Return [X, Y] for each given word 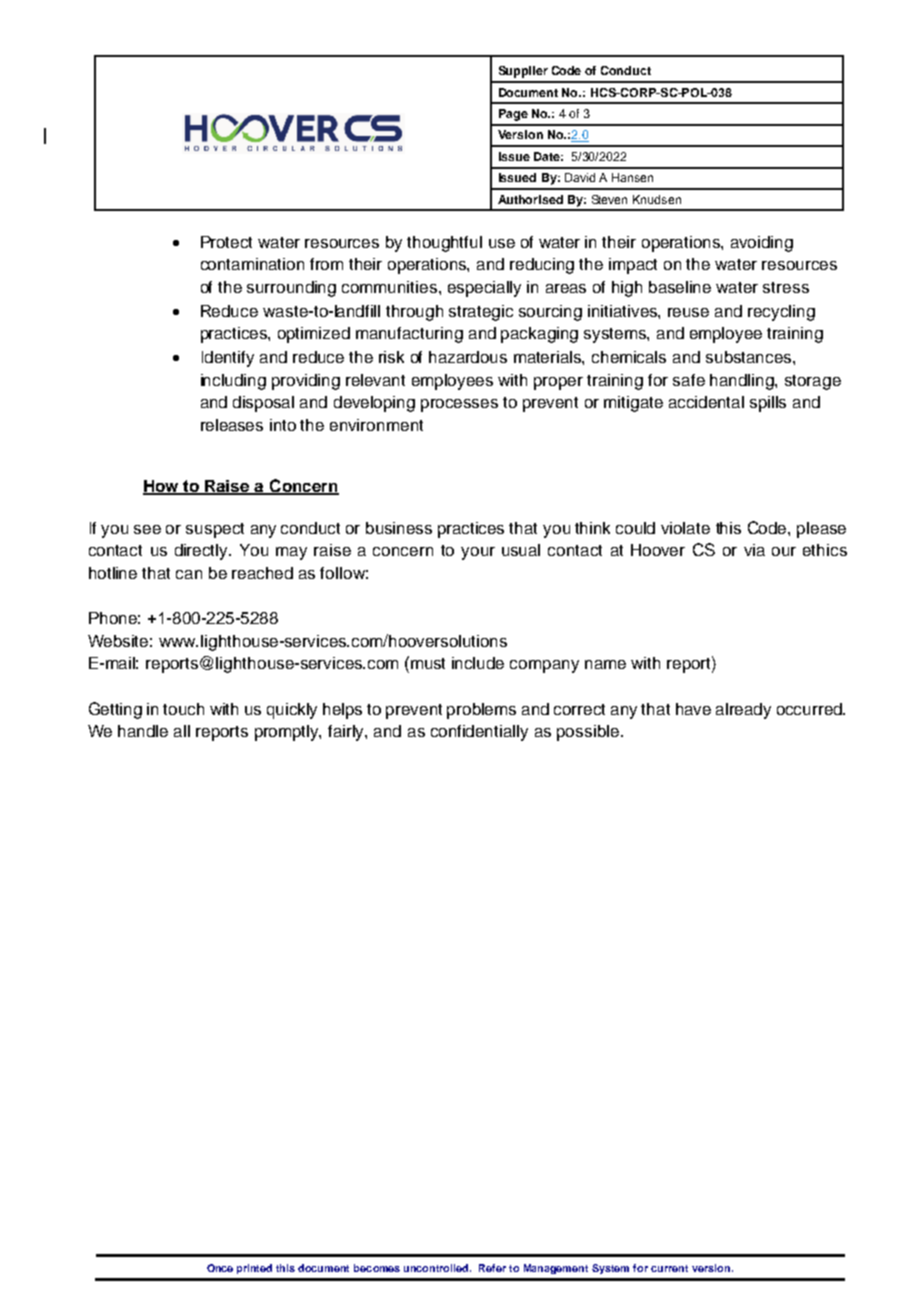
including [233, 382]
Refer [492, 1268]
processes [459, 405]
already [743, 711]
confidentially [479, 733]
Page [513, 115]
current [669, 1268]
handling [743, 382]
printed [254, 1269]
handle [143, 731]
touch [183, 709]
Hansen [632, 177]
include [478, 663]
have [693, 709]
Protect [226, 242]
